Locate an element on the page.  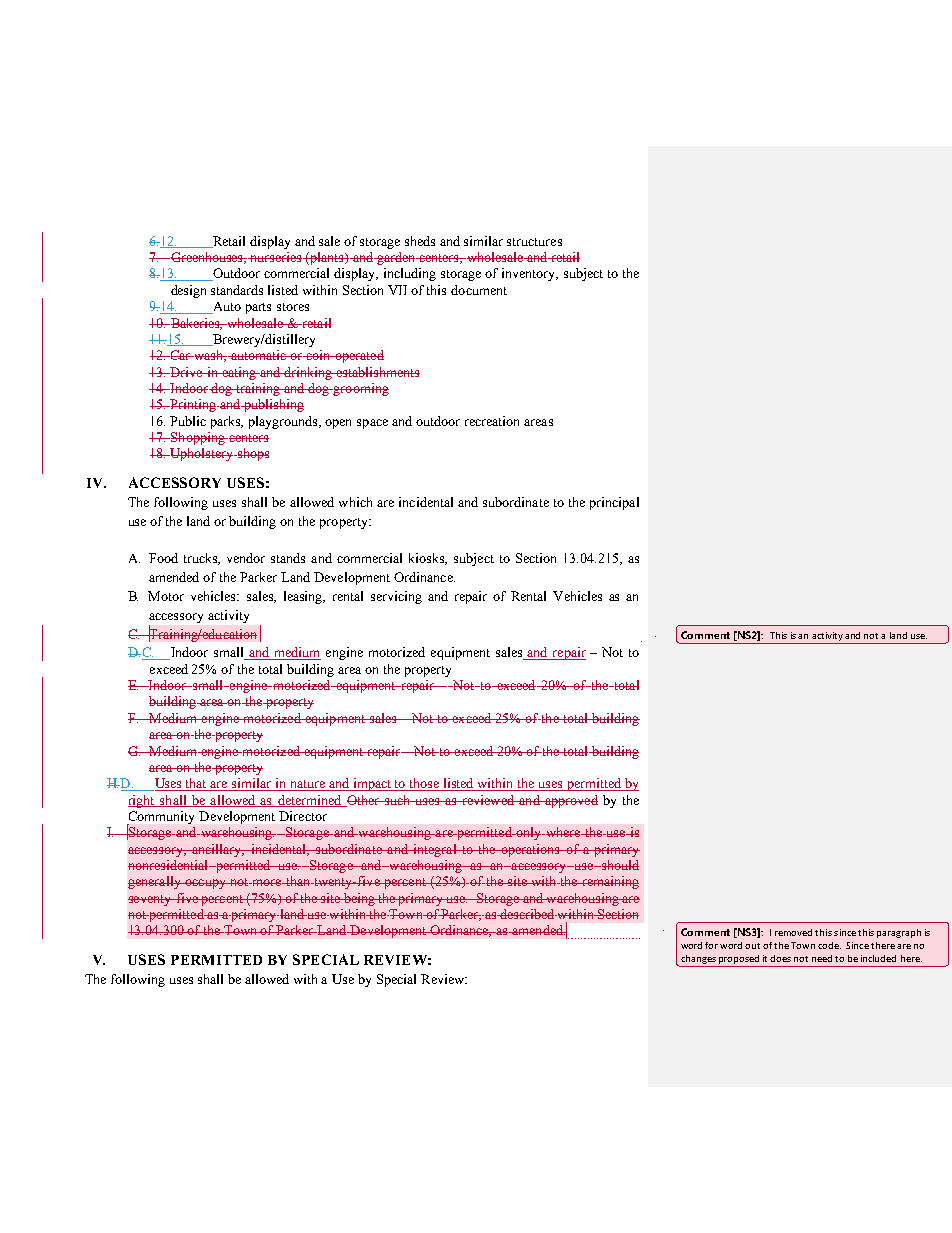
those is located at coordinates (425, 784).
